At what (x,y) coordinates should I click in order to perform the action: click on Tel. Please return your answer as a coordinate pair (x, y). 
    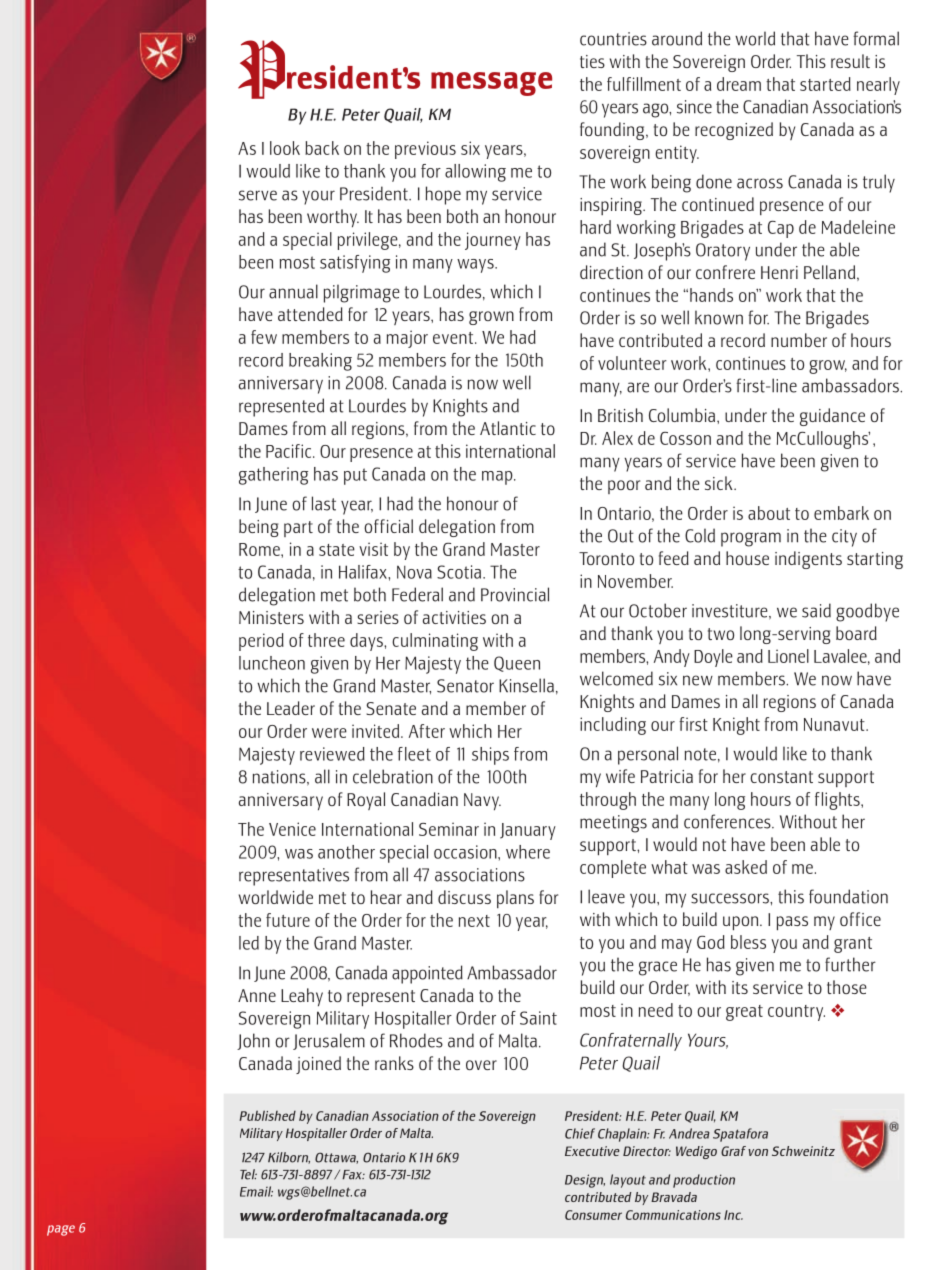
    Looking at the image, I should click on (248, 1174).
